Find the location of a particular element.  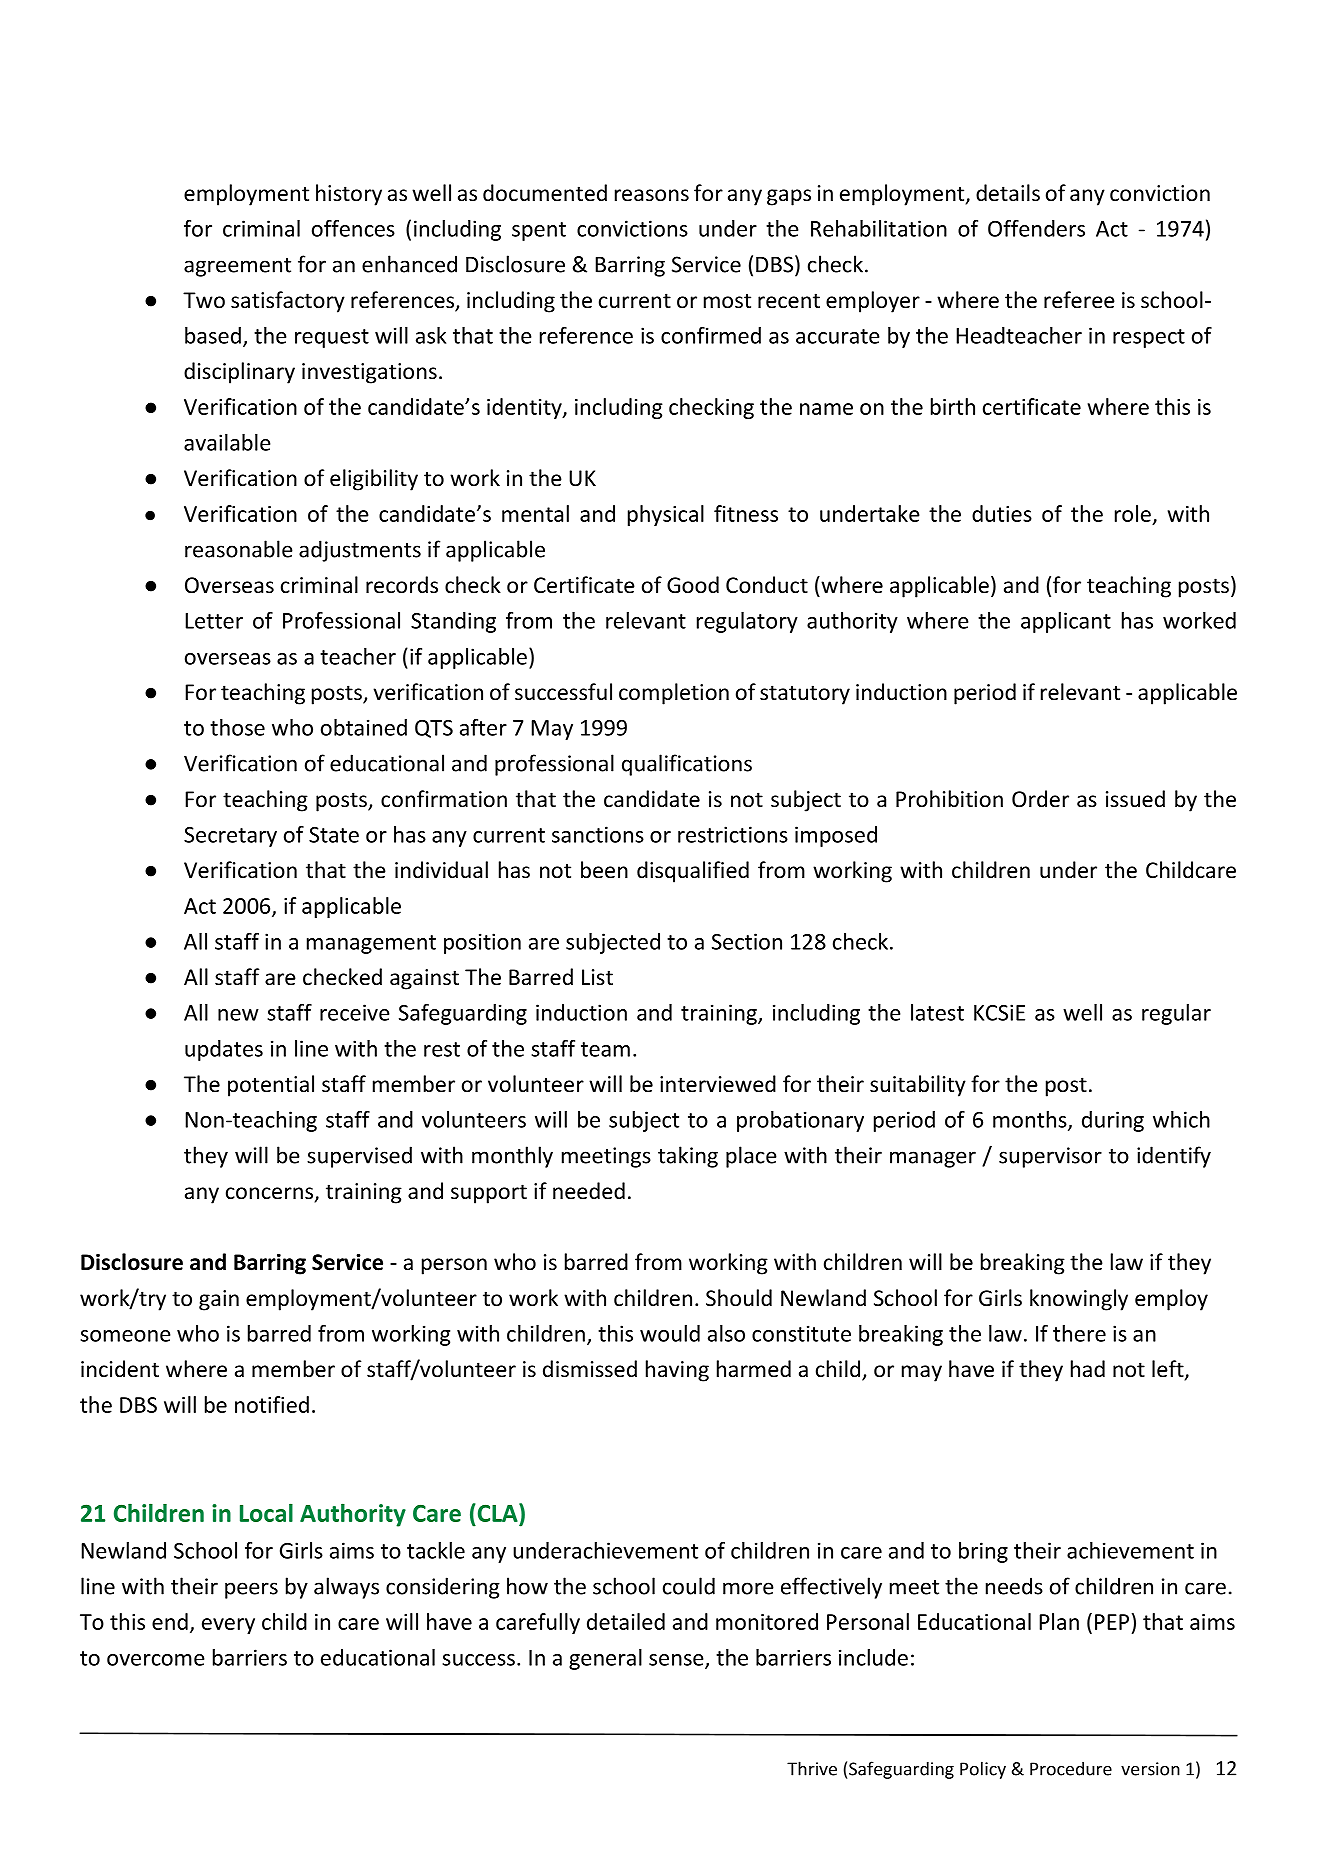

notified is located at coordinates (272, 1404).
